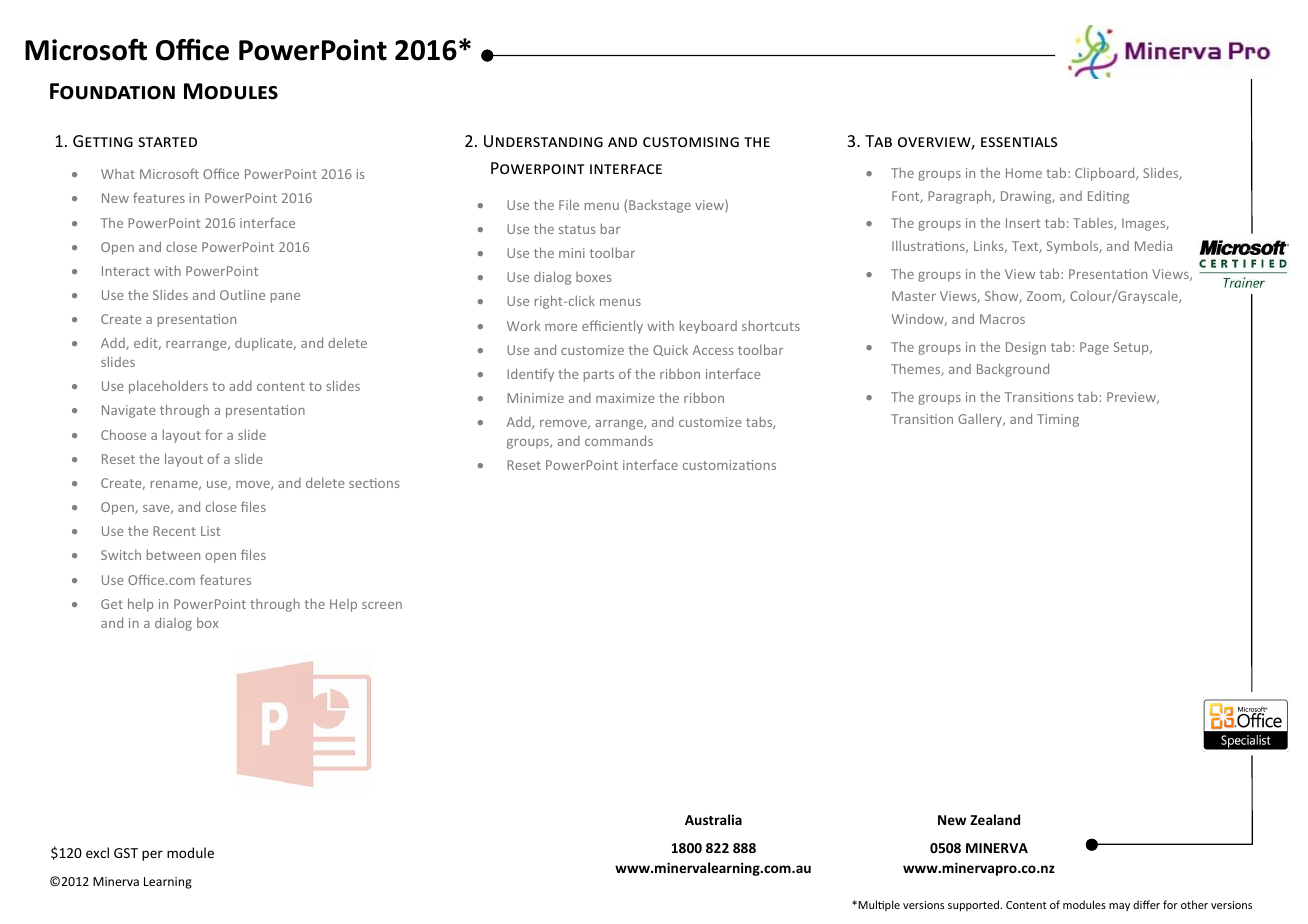  Describe the element at coordinates (167, 142) in the page. I see `started` at that location.
